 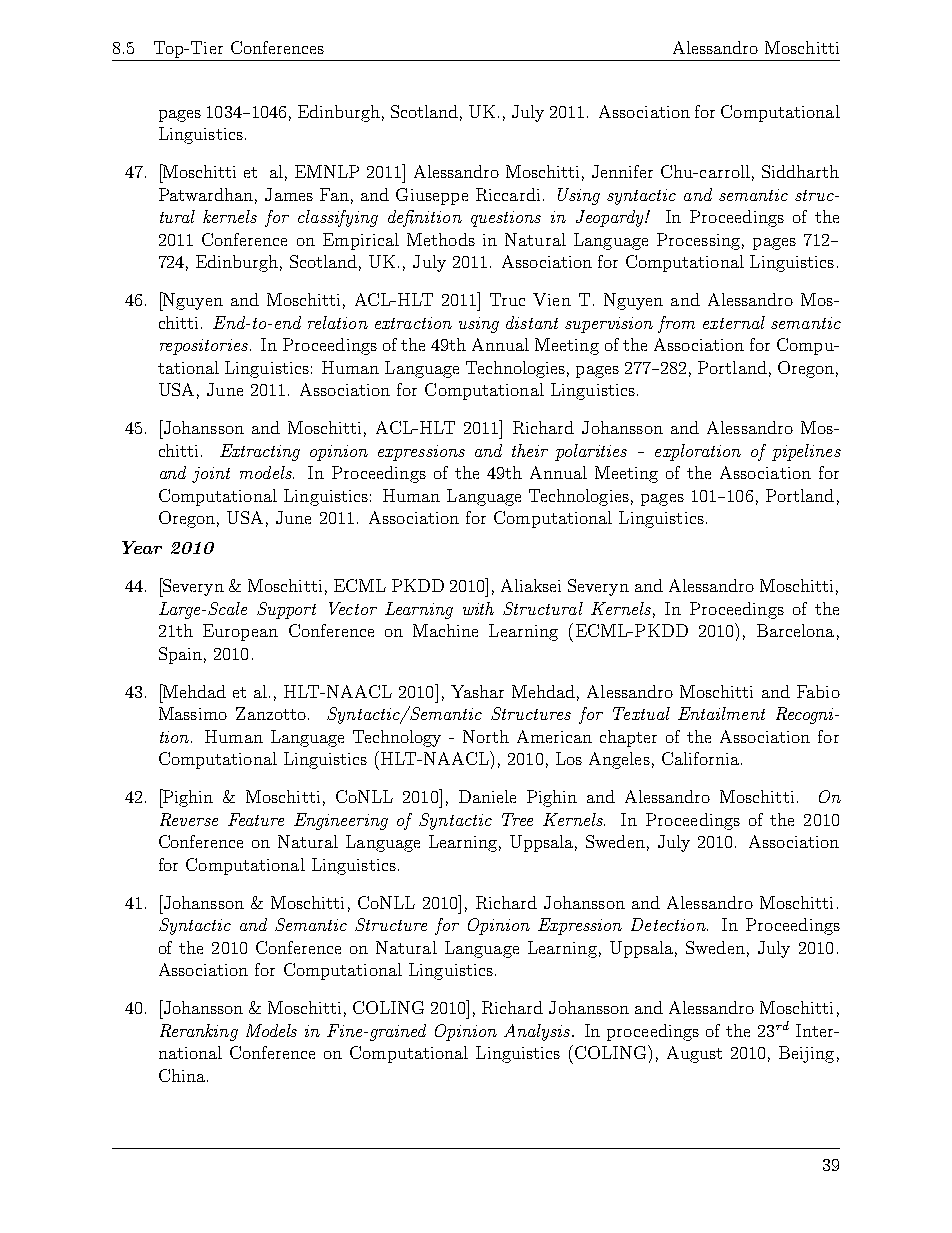 What do you see at coordinates (806, 452) in the screenshot?
I see `pipelines` at bounding box center [806, 452].
